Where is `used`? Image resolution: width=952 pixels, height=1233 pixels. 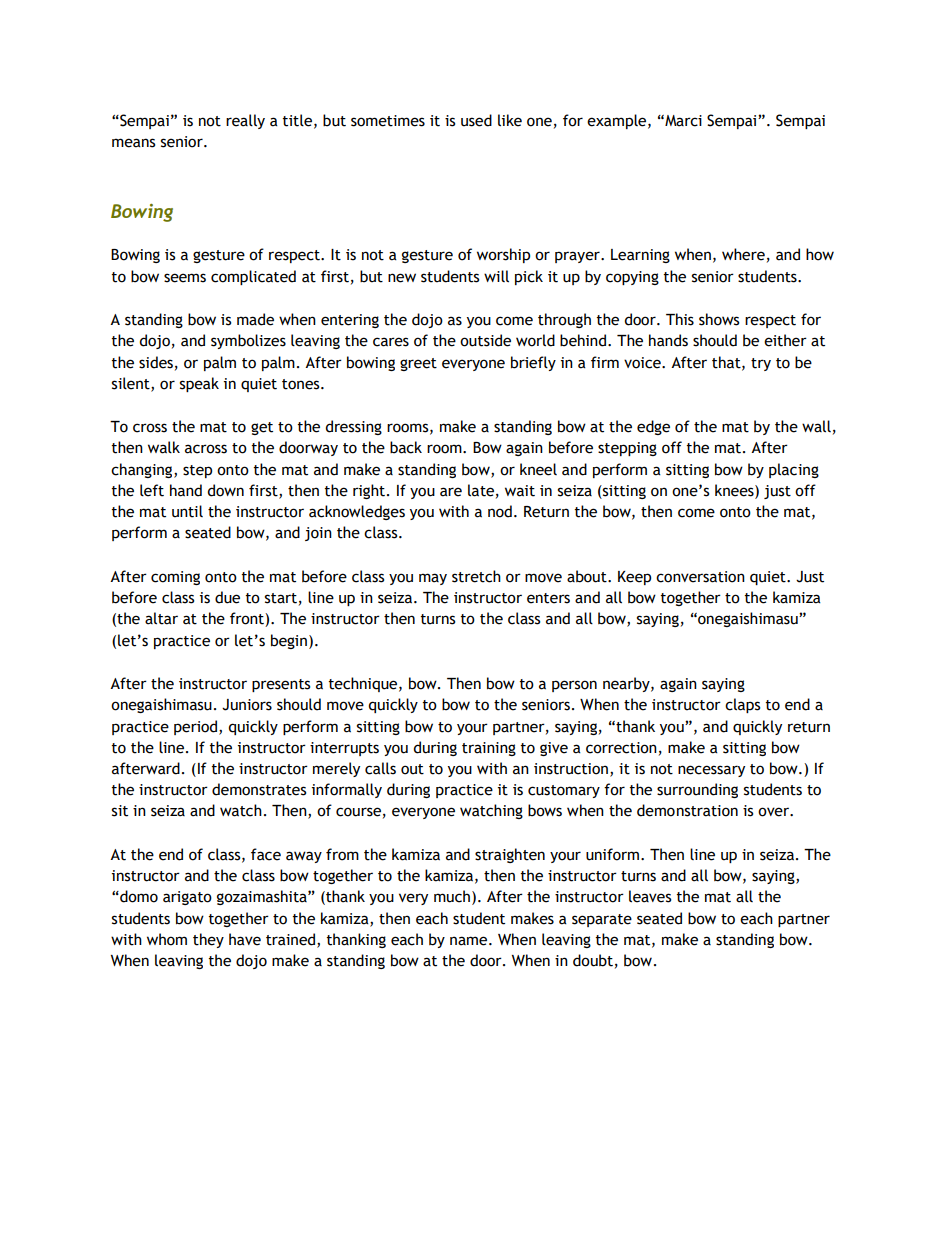
used is located at coordinates (476, 120).
